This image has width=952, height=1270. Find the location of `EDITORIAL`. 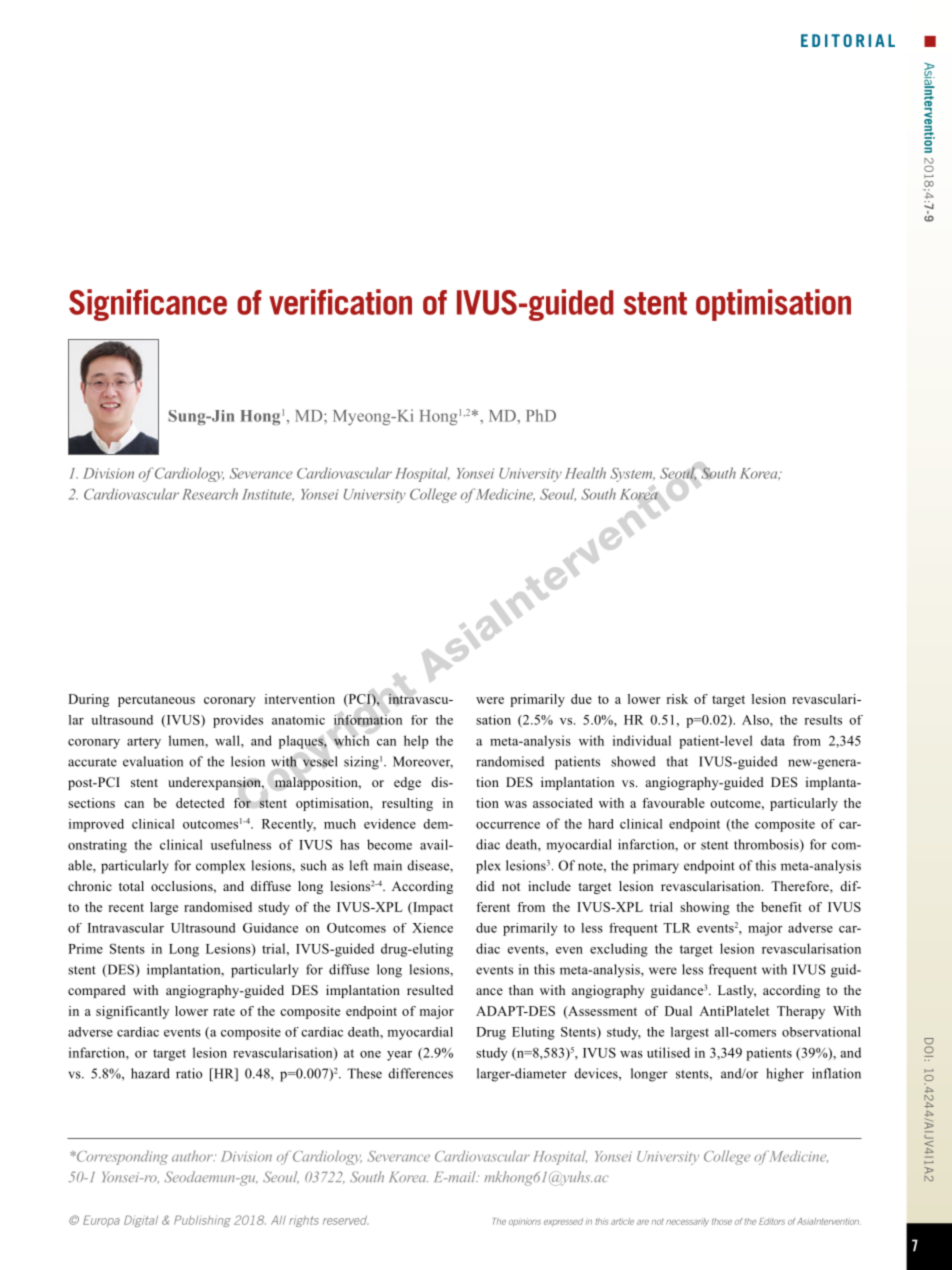

EDITORIAL is located at coordinates (848, 40).
